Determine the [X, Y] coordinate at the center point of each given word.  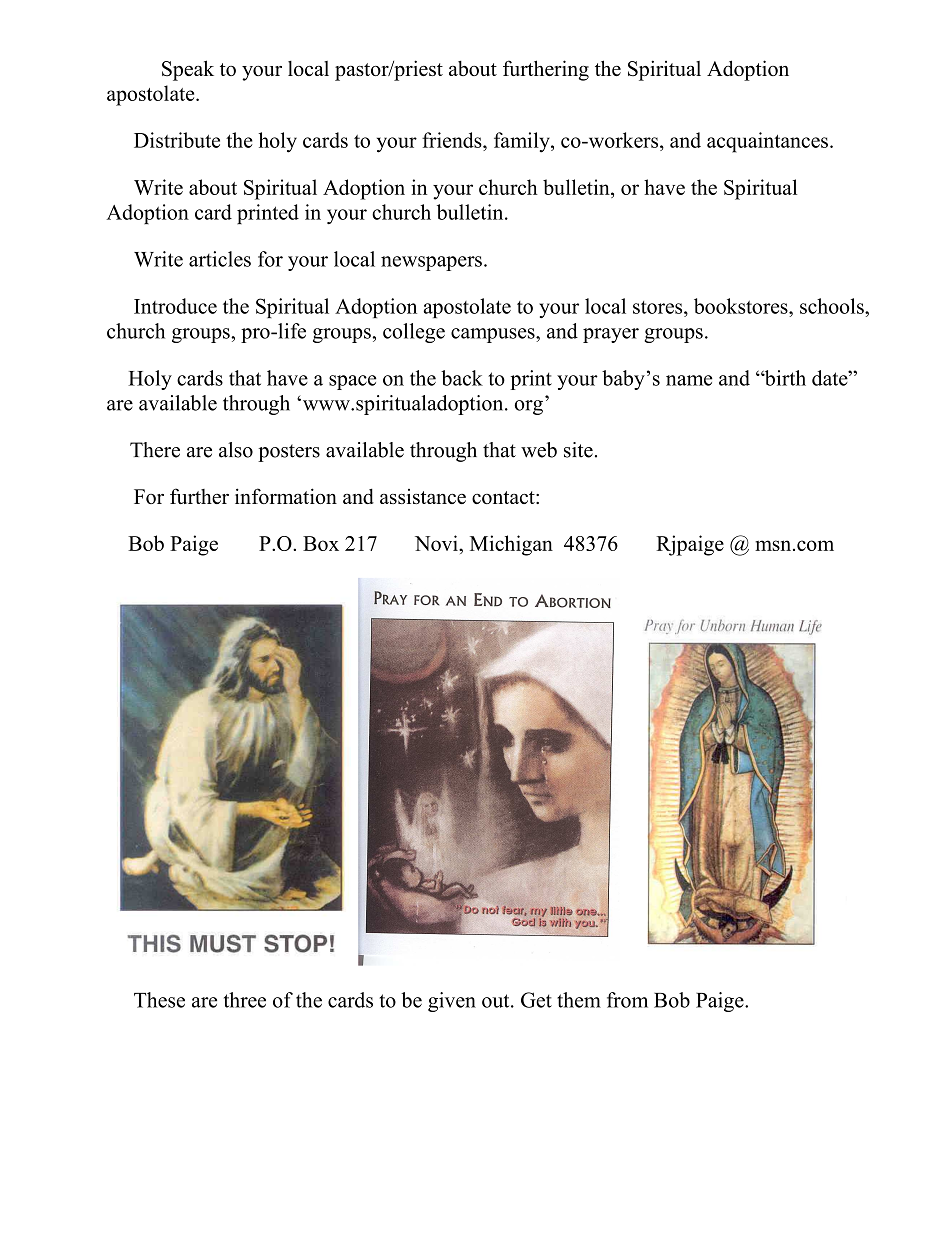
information [286, 496]
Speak [188, 70]
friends [453, 140]
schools [833, 306]
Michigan [511, 545]
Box [321, 543]
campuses [494, 335]
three [245, 1000]
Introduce [175, 306]
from [627, 1000]
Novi [437, 543]
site [578, 450]
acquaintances [767, 142]
